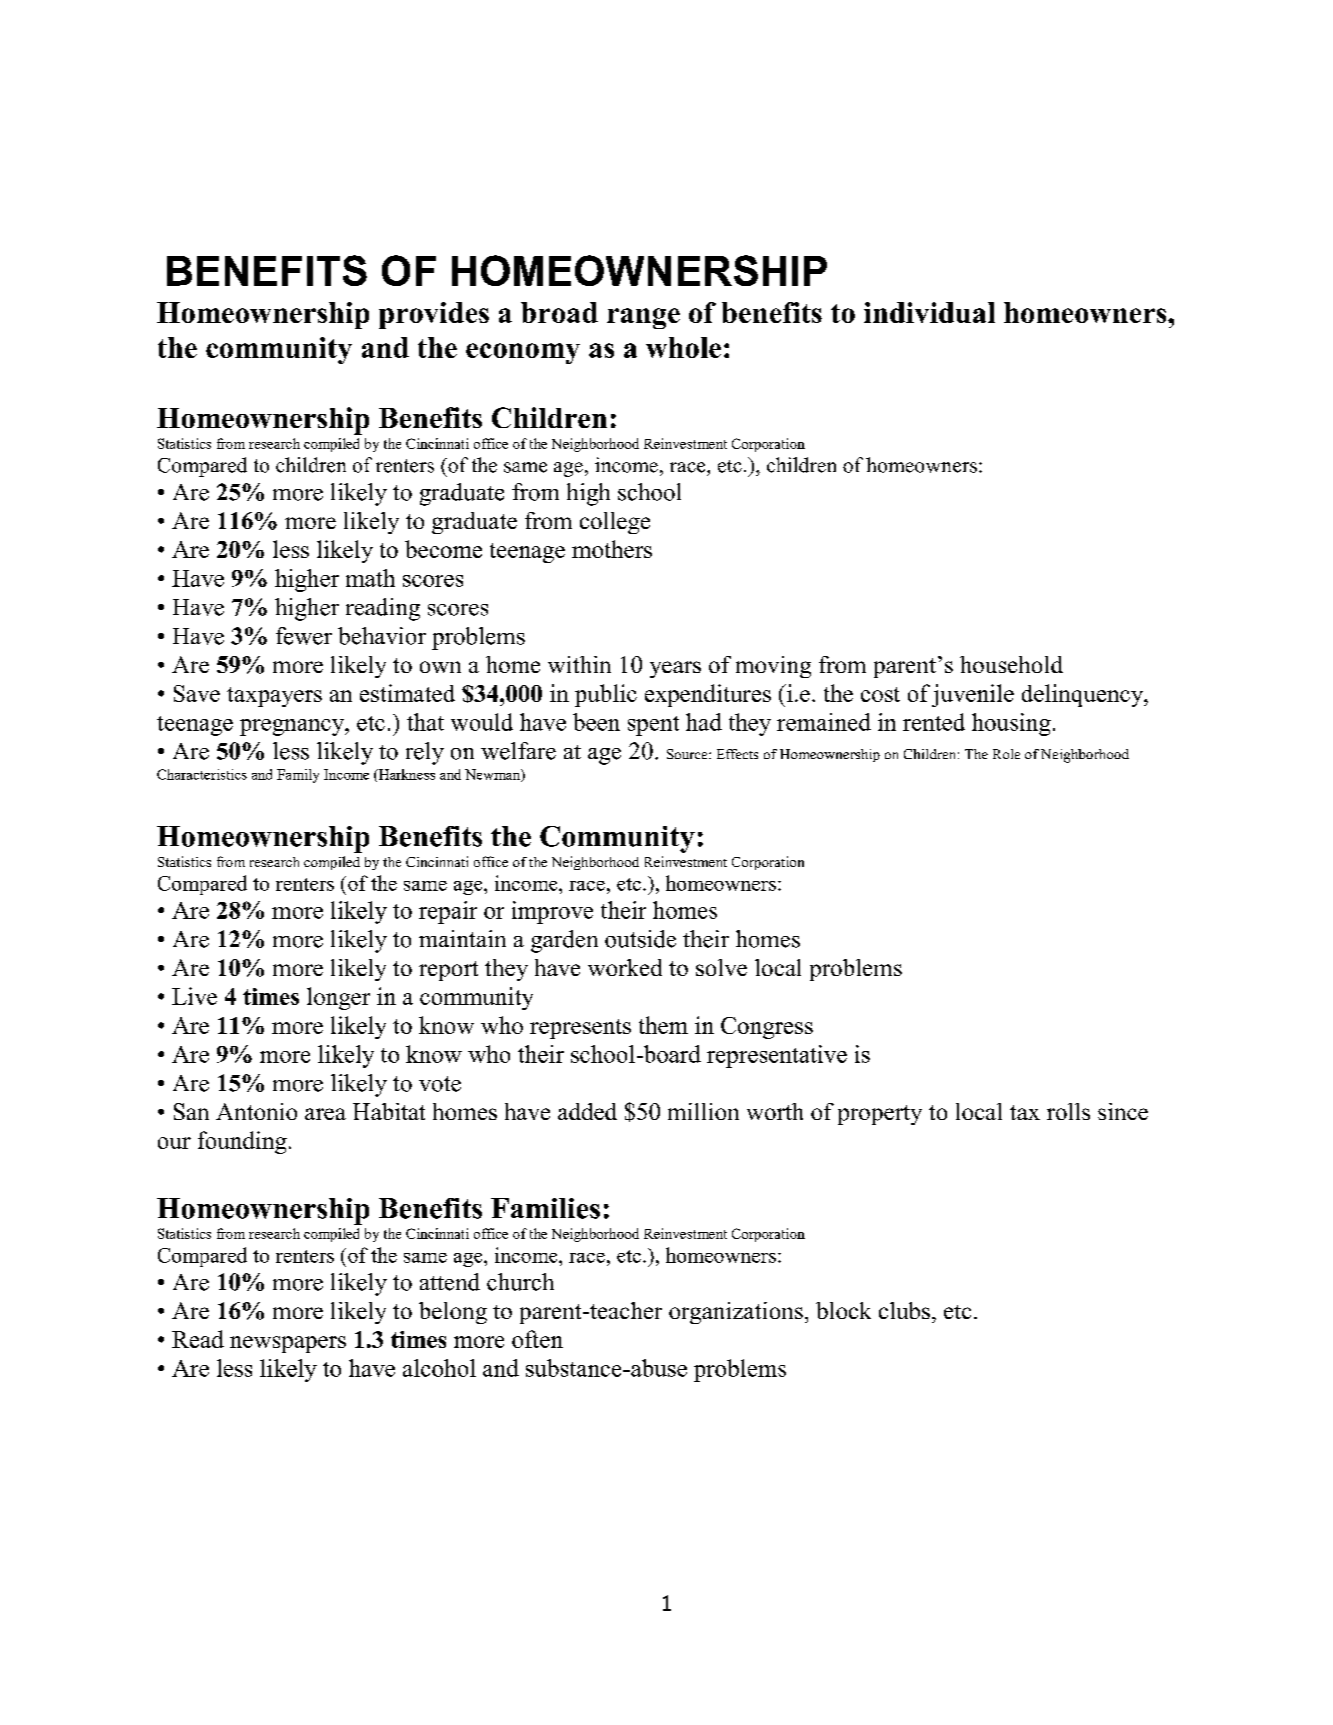  I want to click on Family, so click(298, 776).
